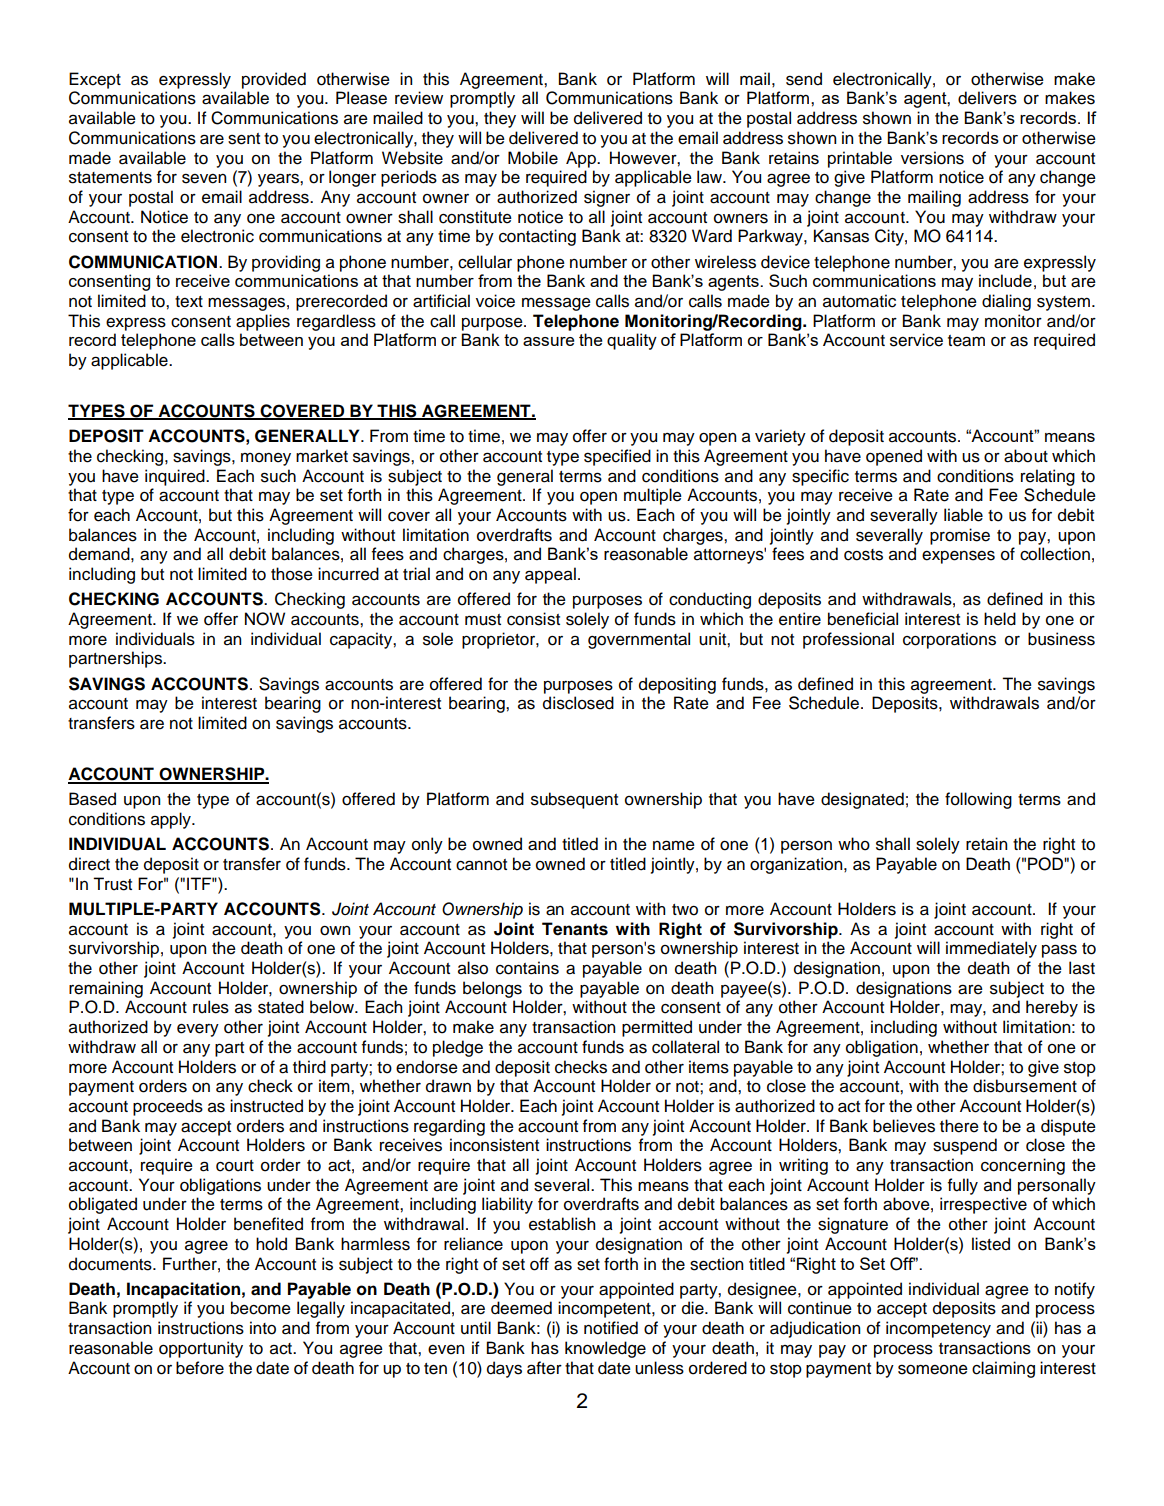 The height and width of the image is (1506, 1164). What do you see at coordinates (991, 949) in the image?
I see `immediately` at bounding box center [991, 949].
